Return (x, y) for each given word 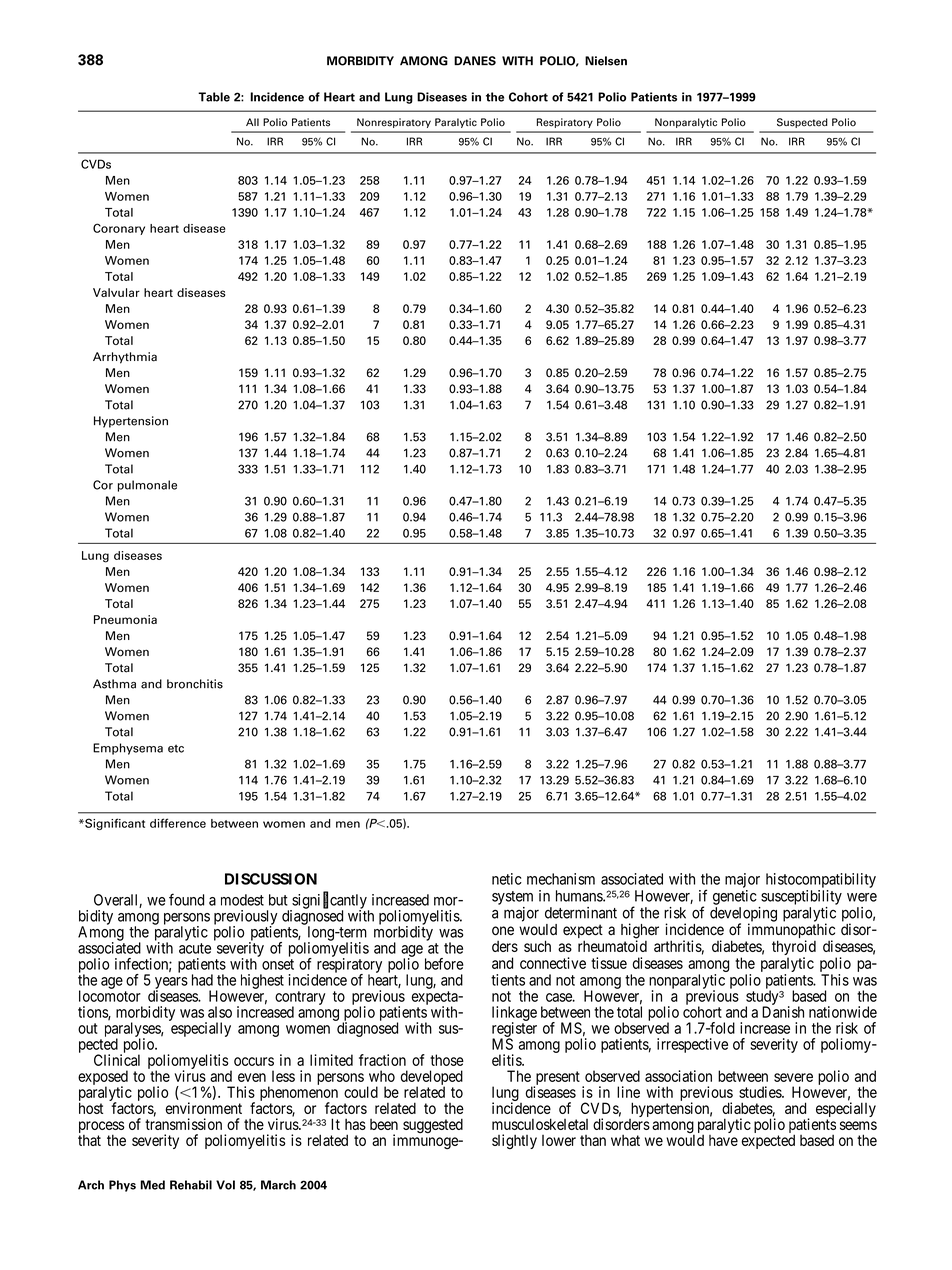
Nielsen (606, 61)
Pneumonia (125, 619)
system (512, 898)
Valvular (116, 292)
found (186, 899)
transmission (183, 1124)
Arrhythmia (125, 358)
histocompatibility (821, 880)
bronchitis (195, 684)
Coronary (119, 229)
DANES (475, 61)
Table (214, 97)
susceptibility (801, 897)
